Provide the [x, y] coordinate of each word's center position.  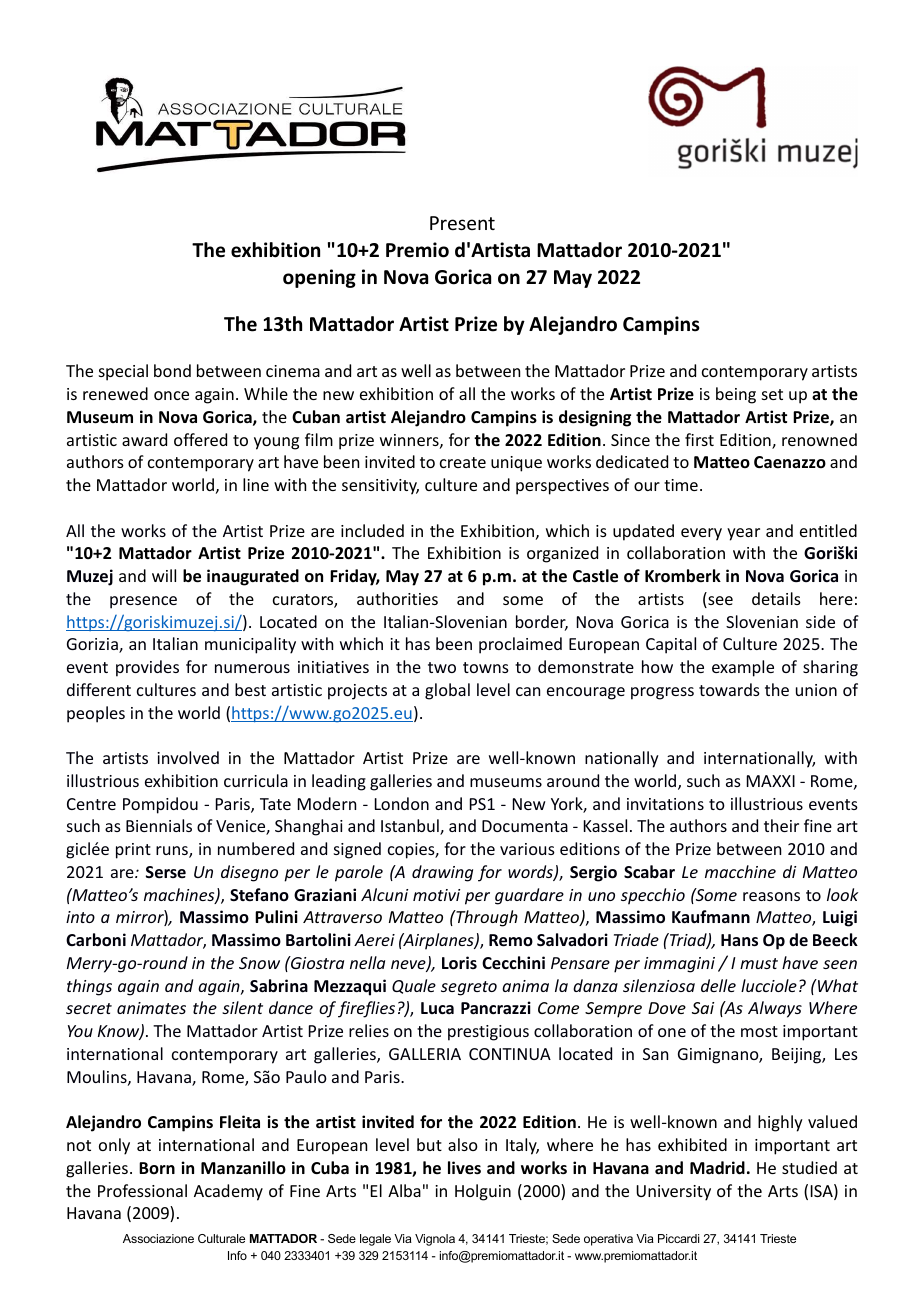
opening [319, 278]
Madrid [717, 1167]
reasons [771, 896]
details [776, 598]
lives [464, 1168]
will [164, 575]
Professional [142, 1190]
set [772, 394]
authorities [397, 598]
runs [173, 852]
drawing [442, 873]
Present [462, 223]
